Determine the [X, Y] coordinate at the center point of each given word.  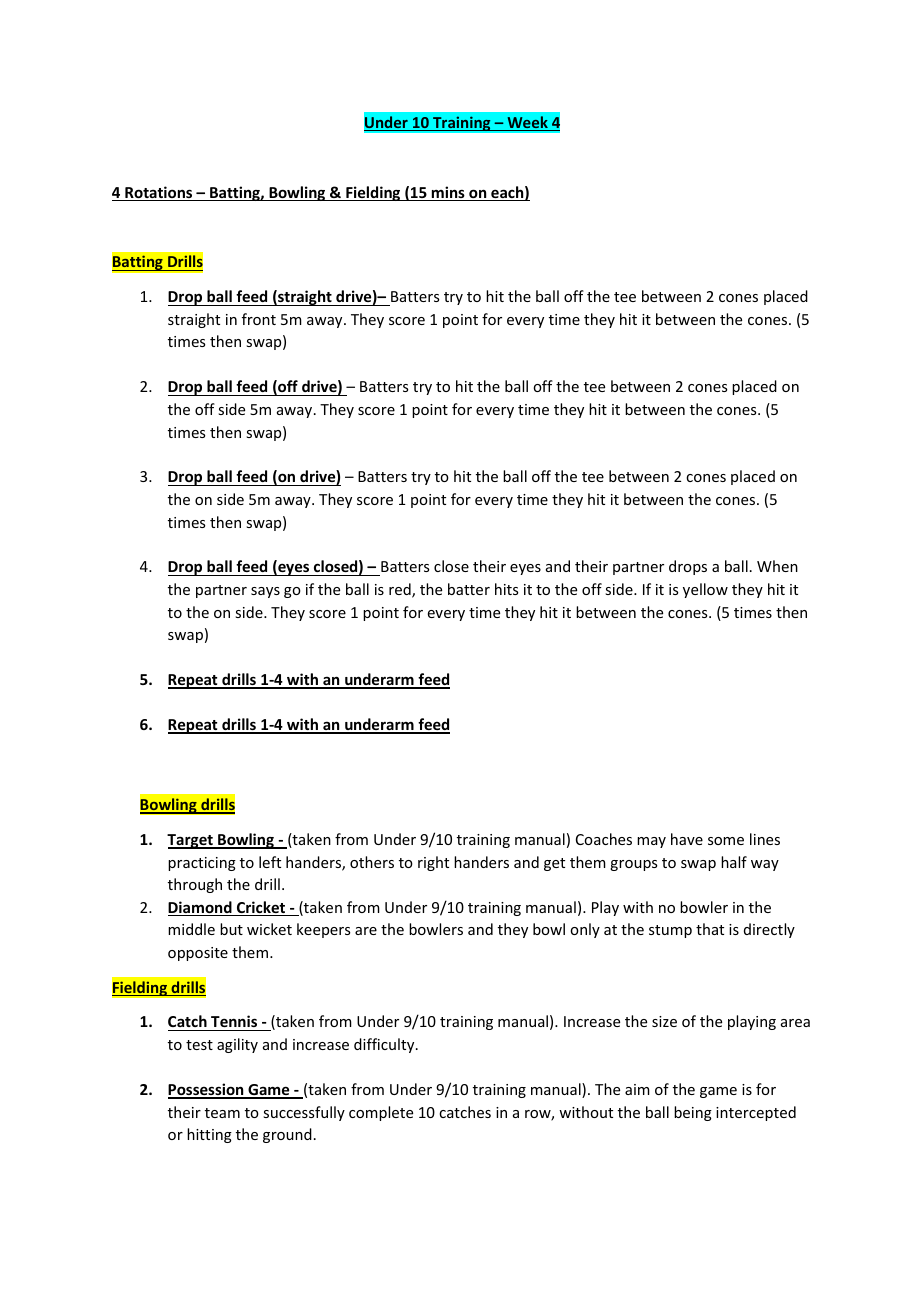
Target [191, 841]
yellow [705, 590]
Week [527, 123]
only [585, 930]
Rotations [159, 193]
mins [448, 193]
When [777, 566]
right [433, 863]
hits [506, 589]
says [265, 592]
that [710, 929]
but [231, 929]
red [401, 590]
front [259, 319]
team [222, 1113]
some [726, 841]
